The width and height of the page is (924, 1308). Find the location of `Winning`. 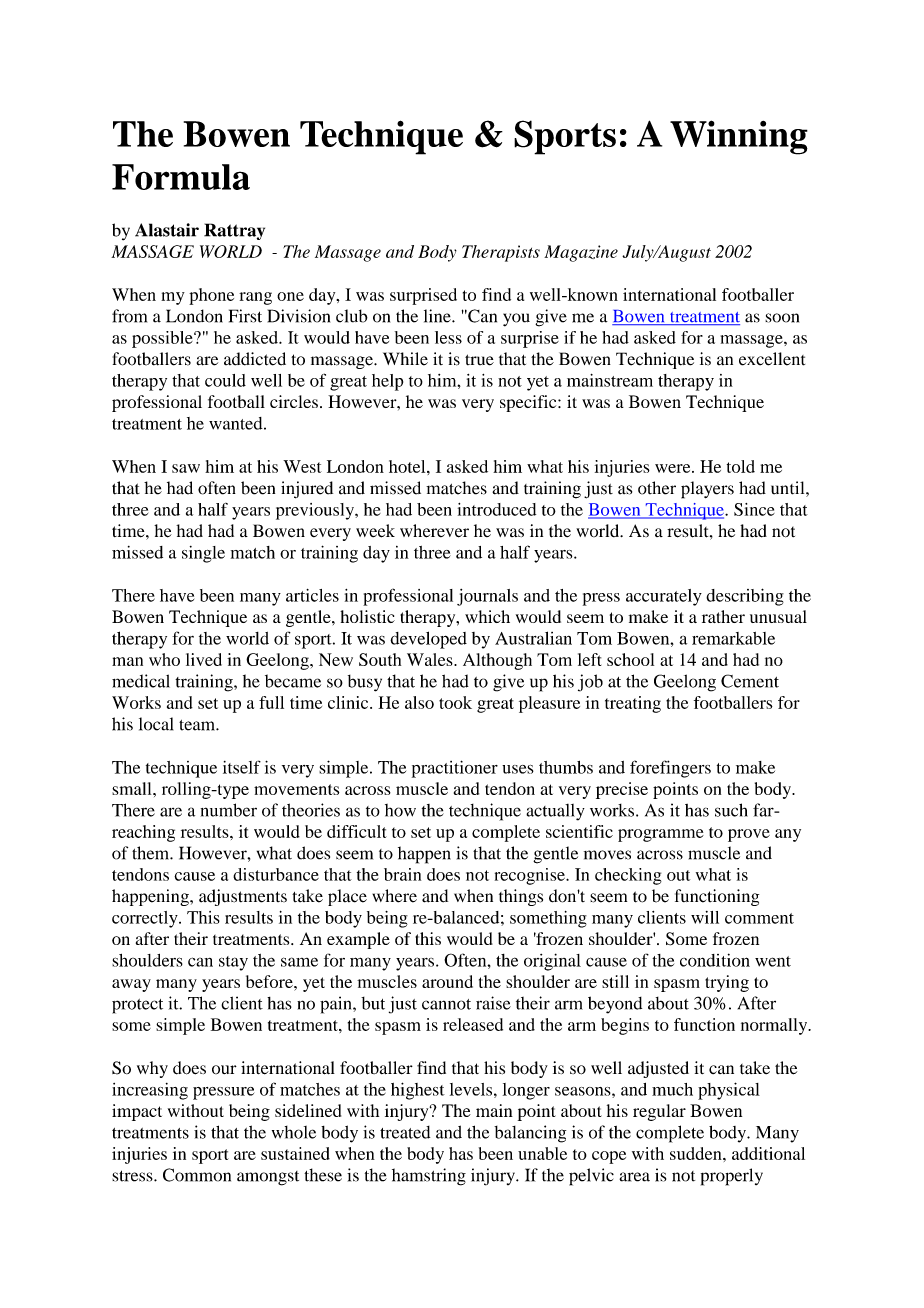

Winning is located at coordinates (739, 137).
